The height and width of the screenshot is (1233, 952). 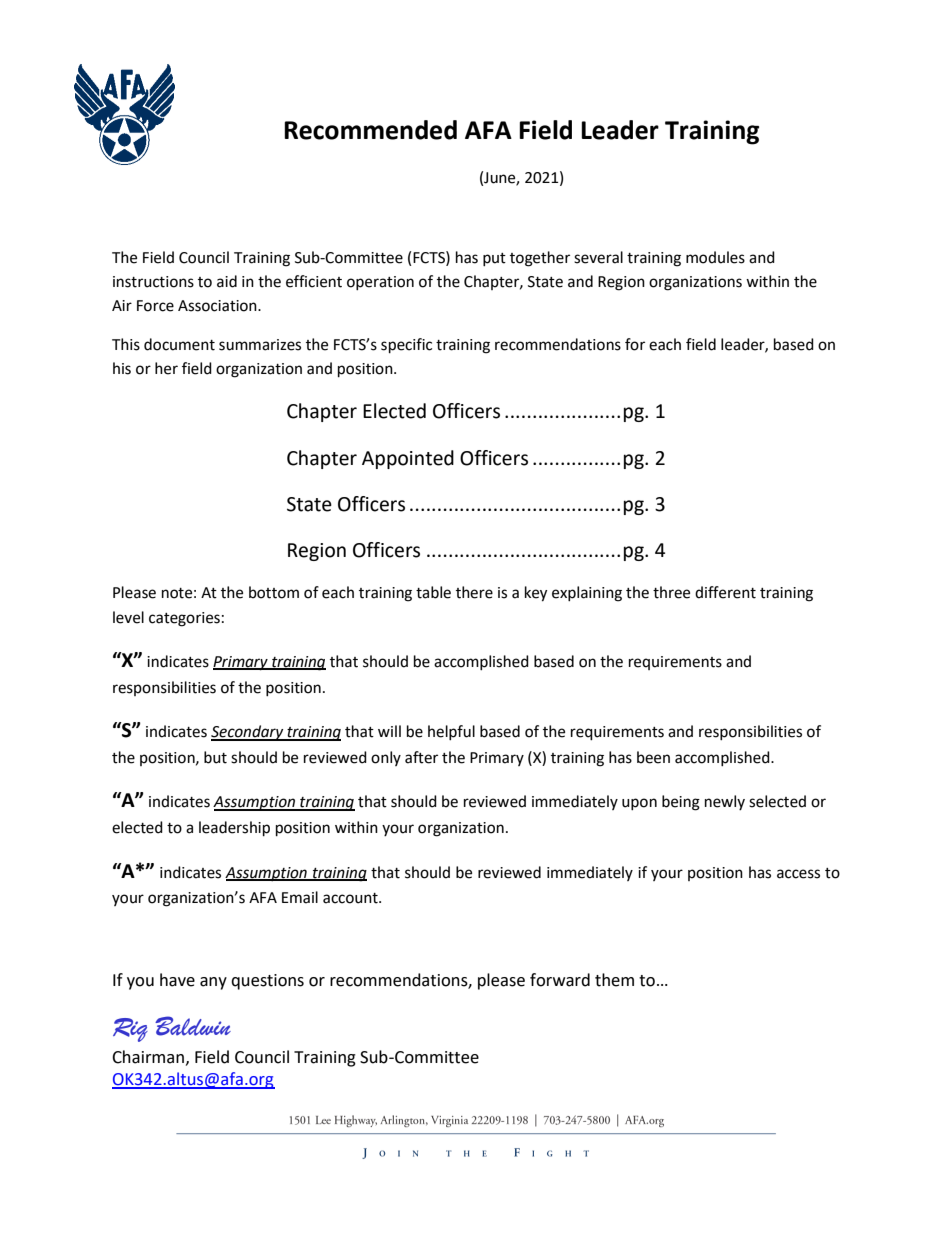 I want to click on Baldwin, so click(x=193, y=1026).
